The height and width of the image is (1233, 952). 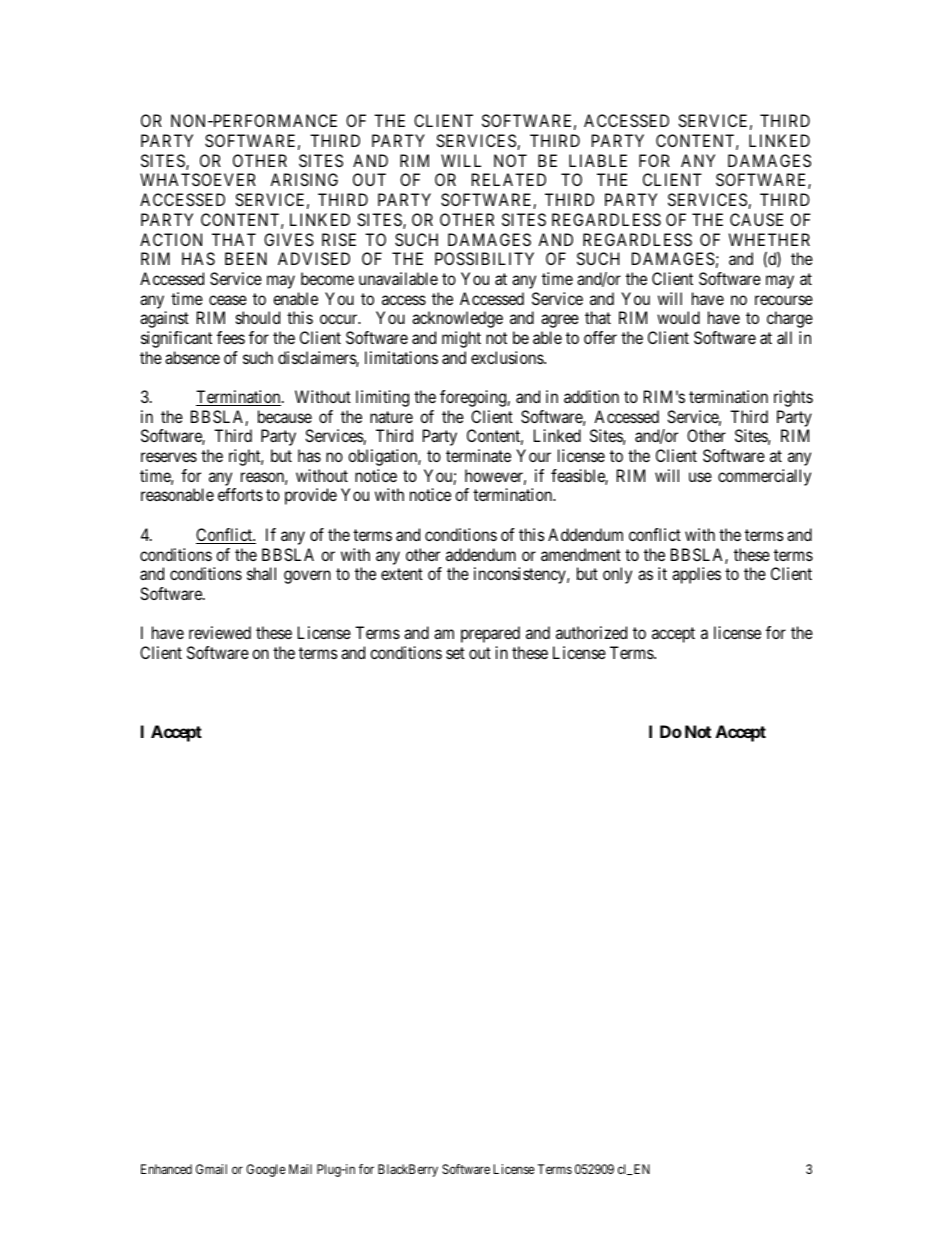 What do you see at coordinates (484, 258) in the image?
I see `POSSIBILITY` at bounding box center [484, 258].
